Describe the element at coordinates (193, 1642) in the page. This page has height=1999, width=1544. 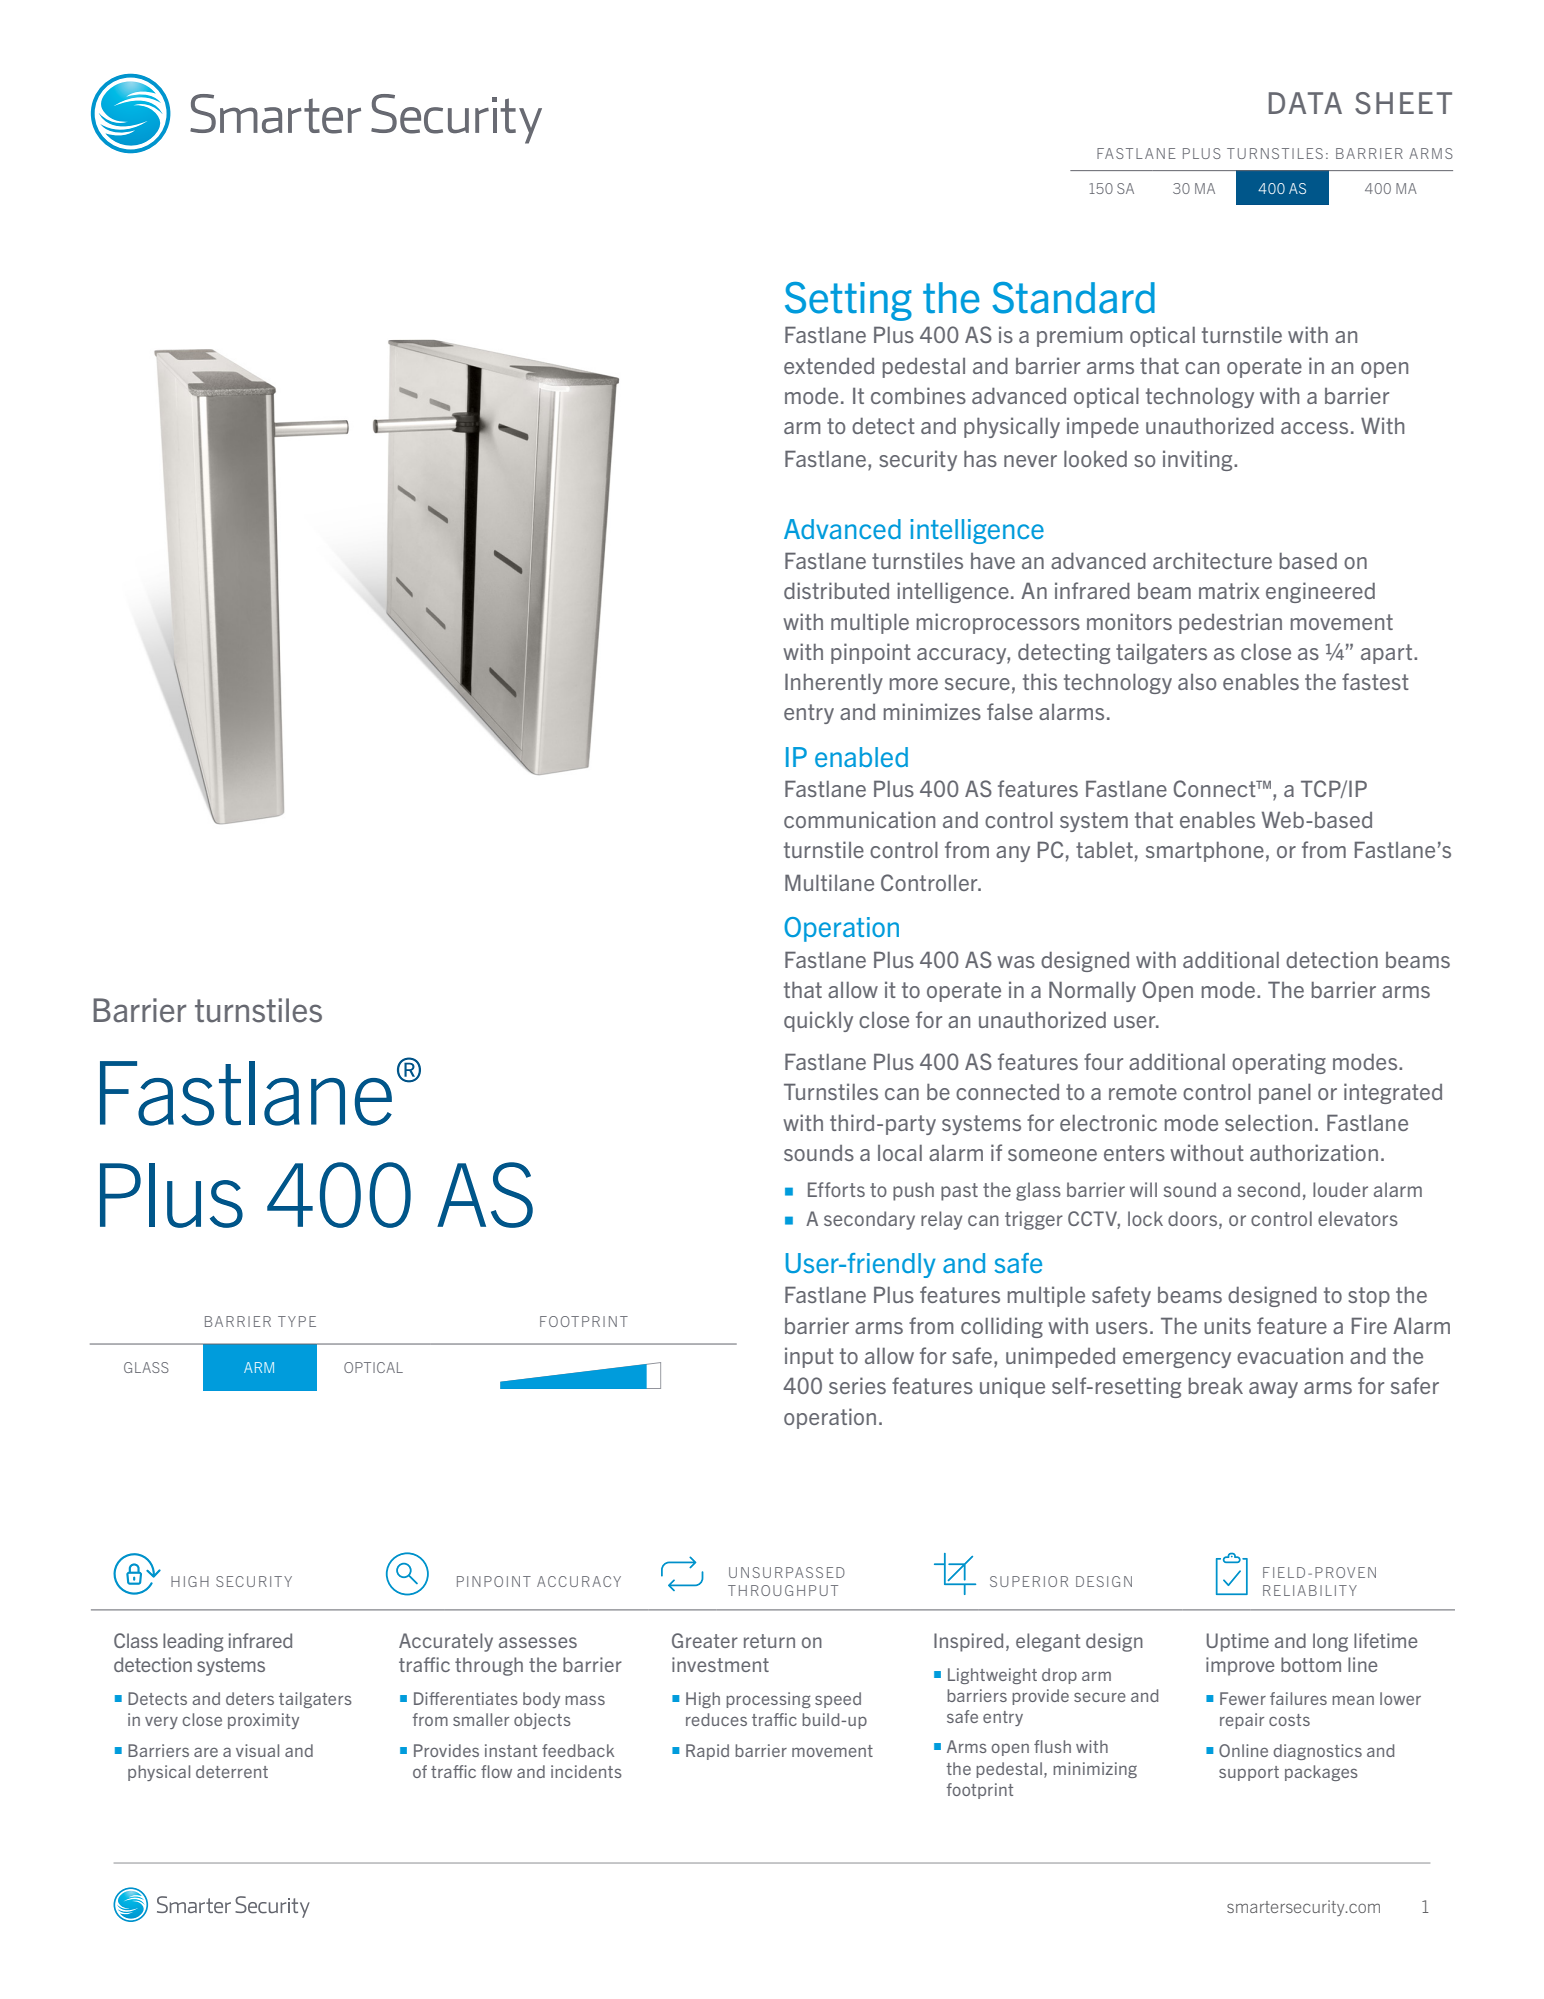
I see `leading` at that location.
